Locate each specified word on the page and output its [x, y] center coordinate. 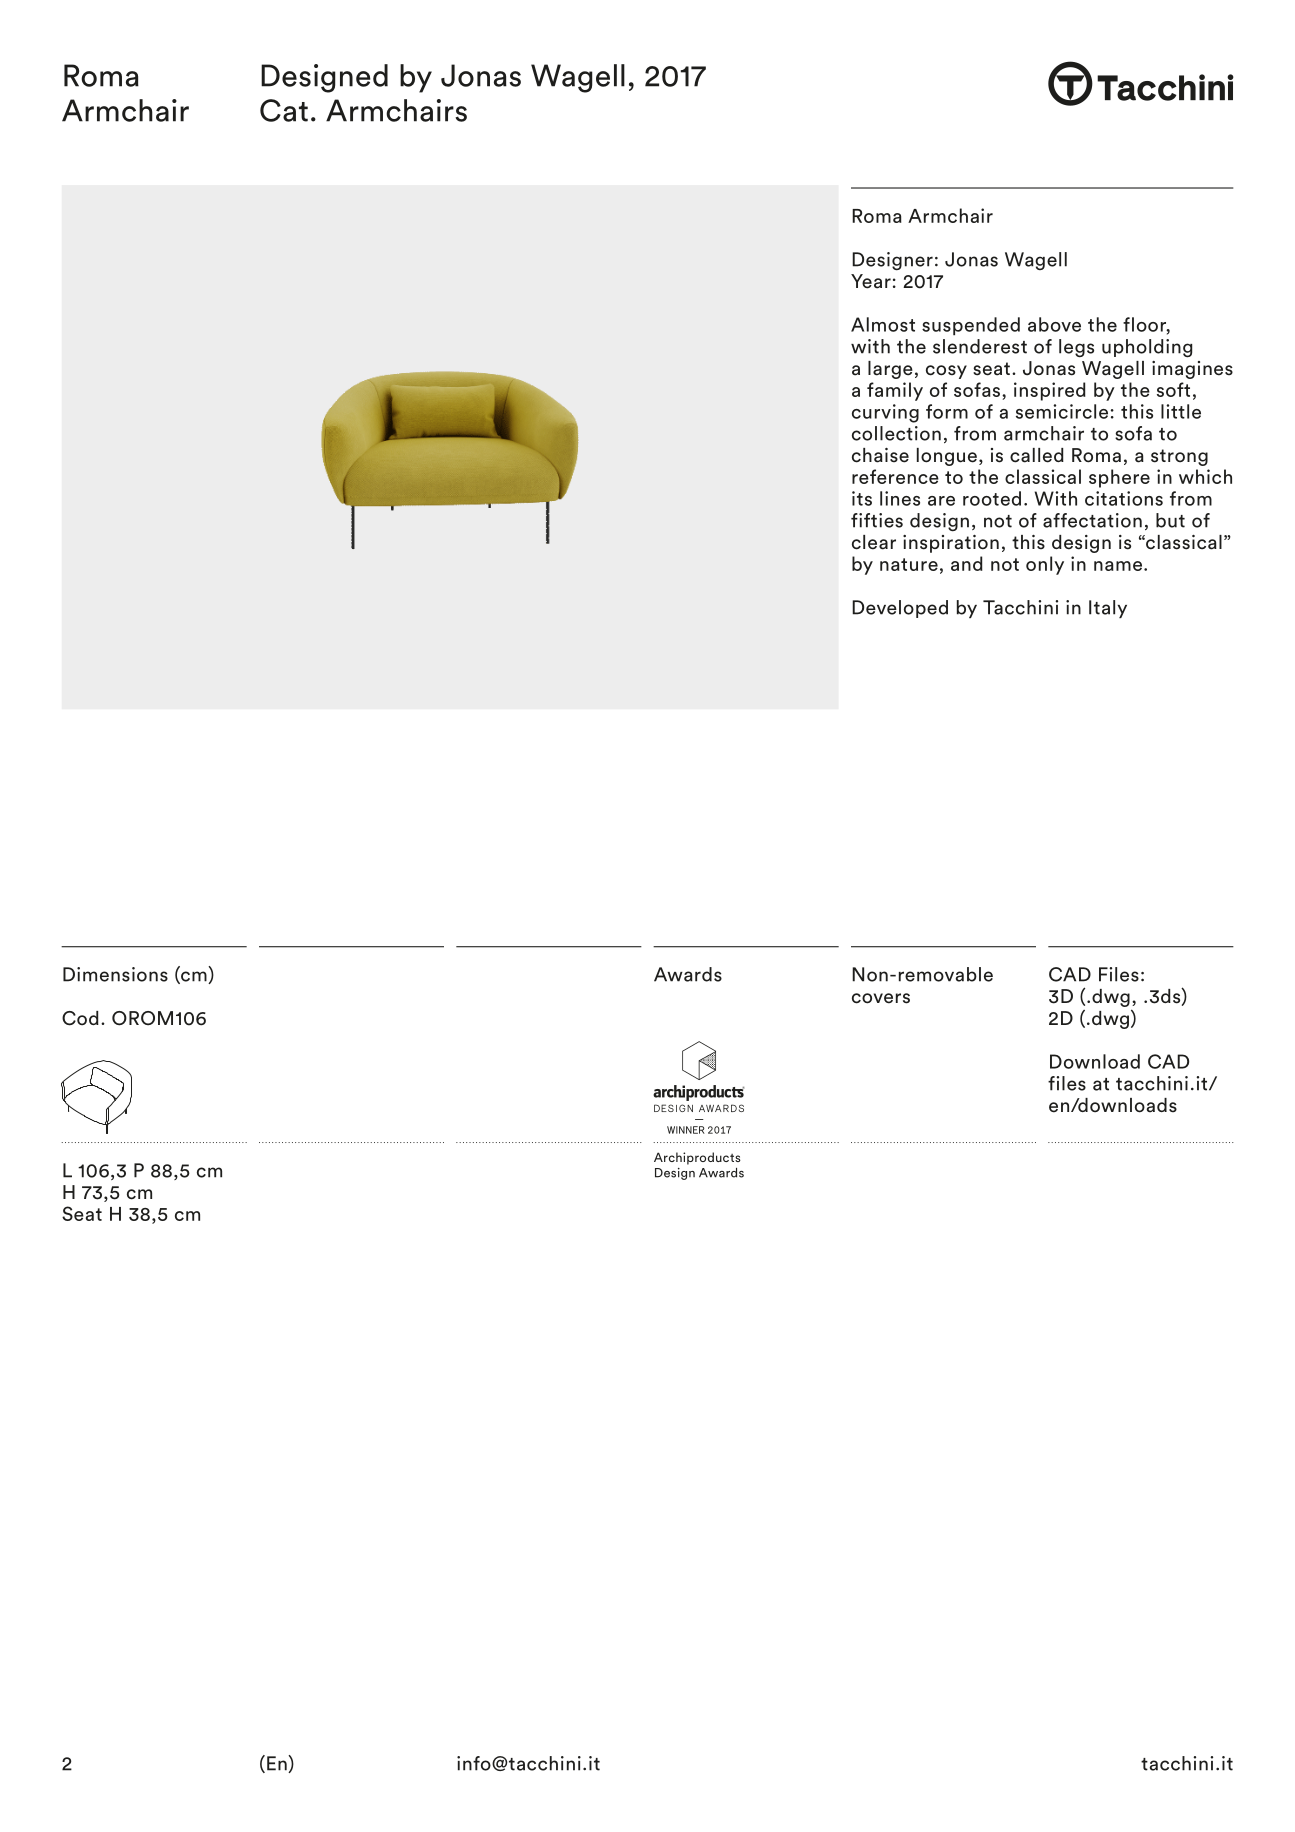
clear [874, 542]
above [1054, 324]
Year [871, 281]
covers [881, 998]
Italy [1108, 609]
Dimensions [115, 974]
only [1045, 565]
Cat [284, 110]
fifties [877, 520]
